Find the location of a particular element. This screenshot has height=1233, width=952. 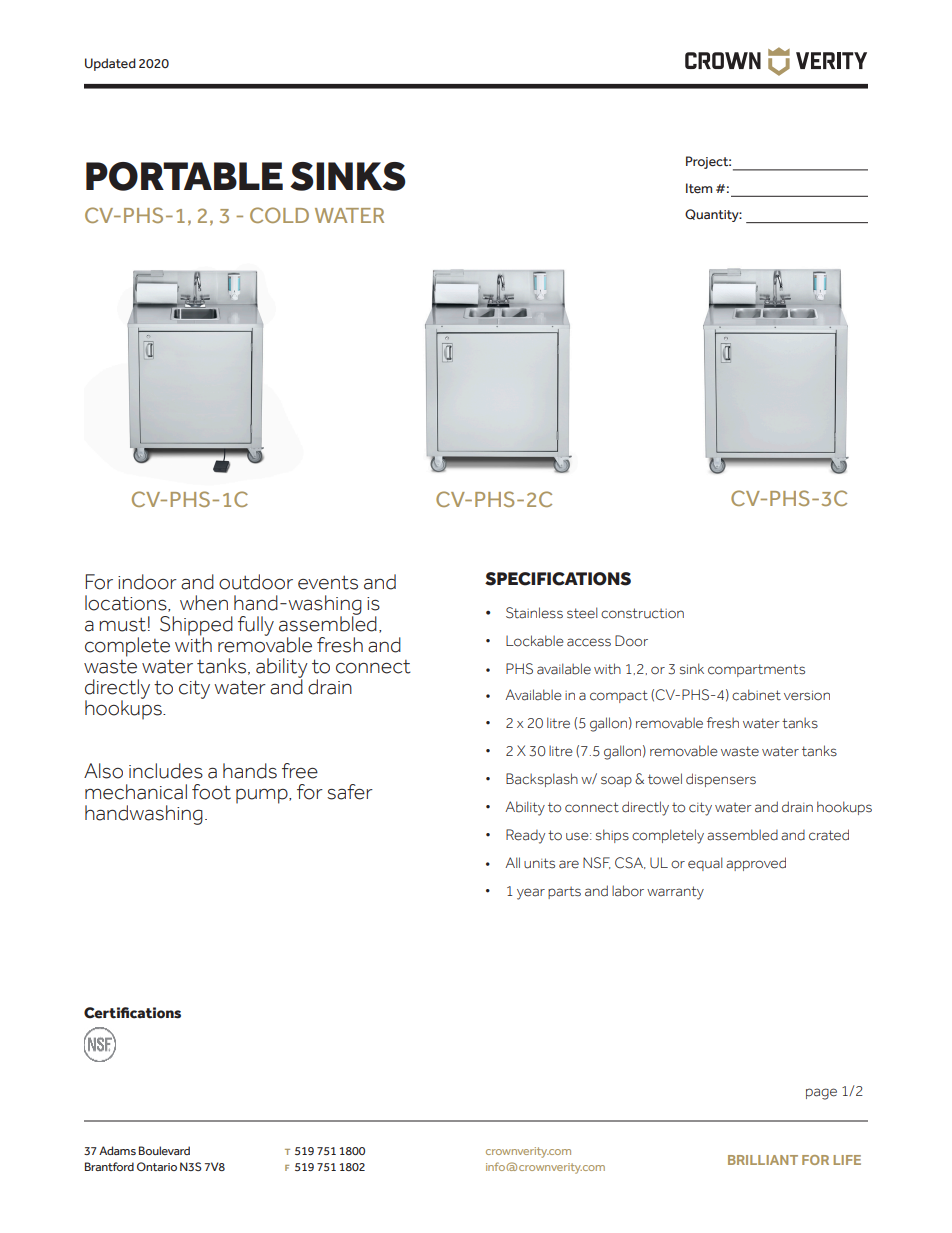

Backsplash is located at coordinates (542, 780).
